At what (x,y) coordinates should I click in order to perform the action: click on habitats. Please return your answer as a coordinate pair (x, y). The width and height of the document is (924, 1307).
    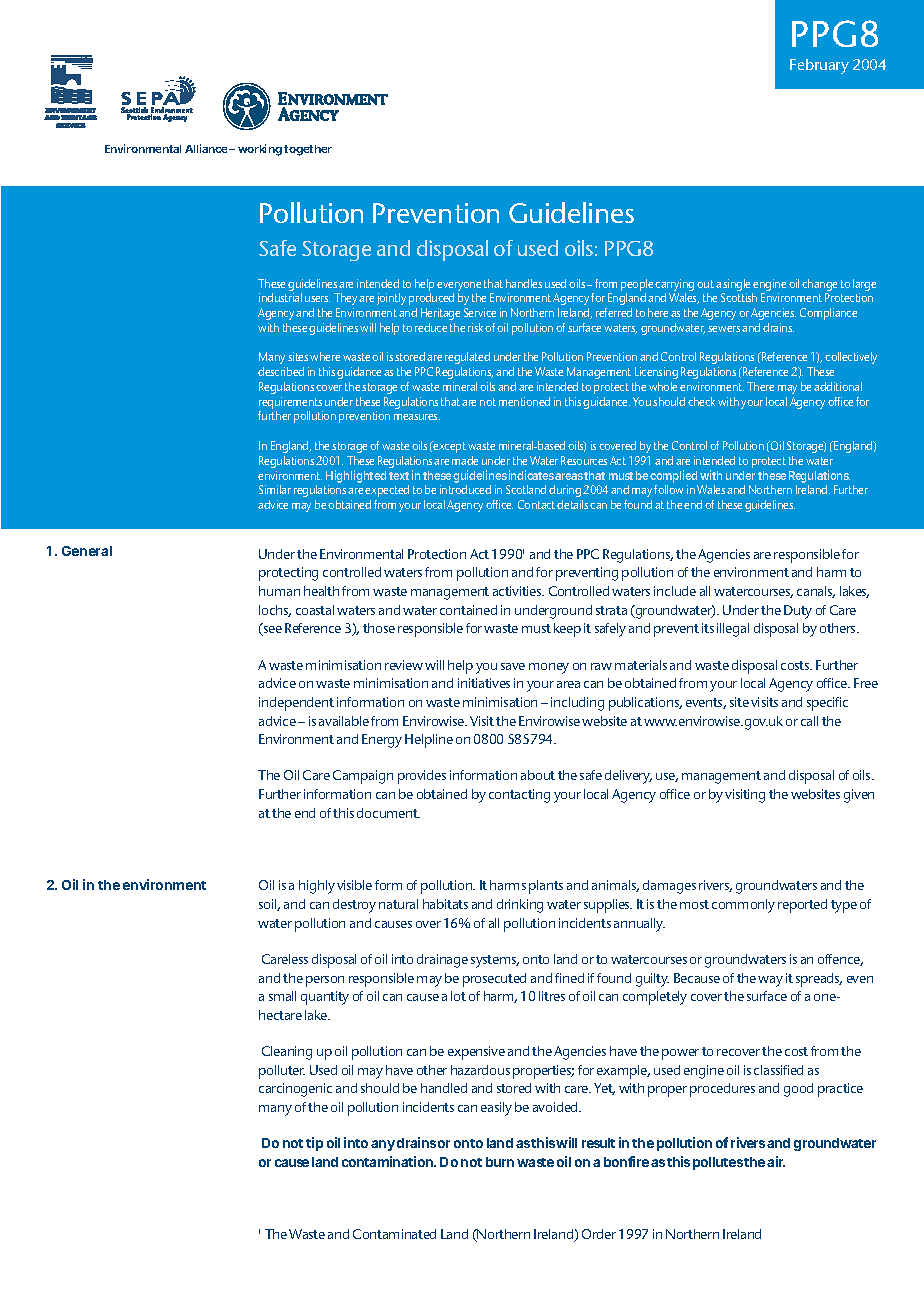
    Looking at the image, I should click on (445, 904).
